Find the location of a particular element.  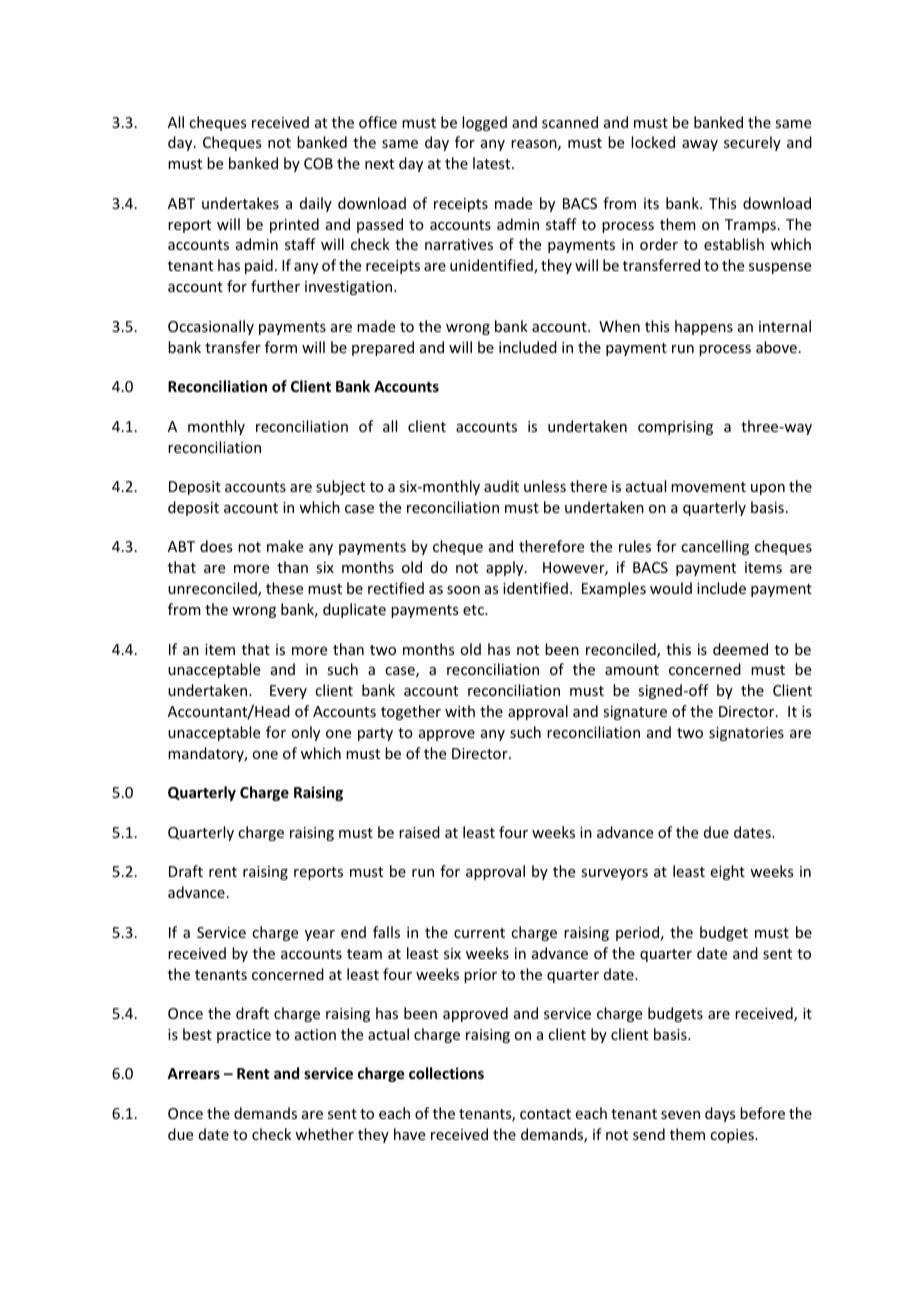

comprising is located at coordinates (675, 428).
